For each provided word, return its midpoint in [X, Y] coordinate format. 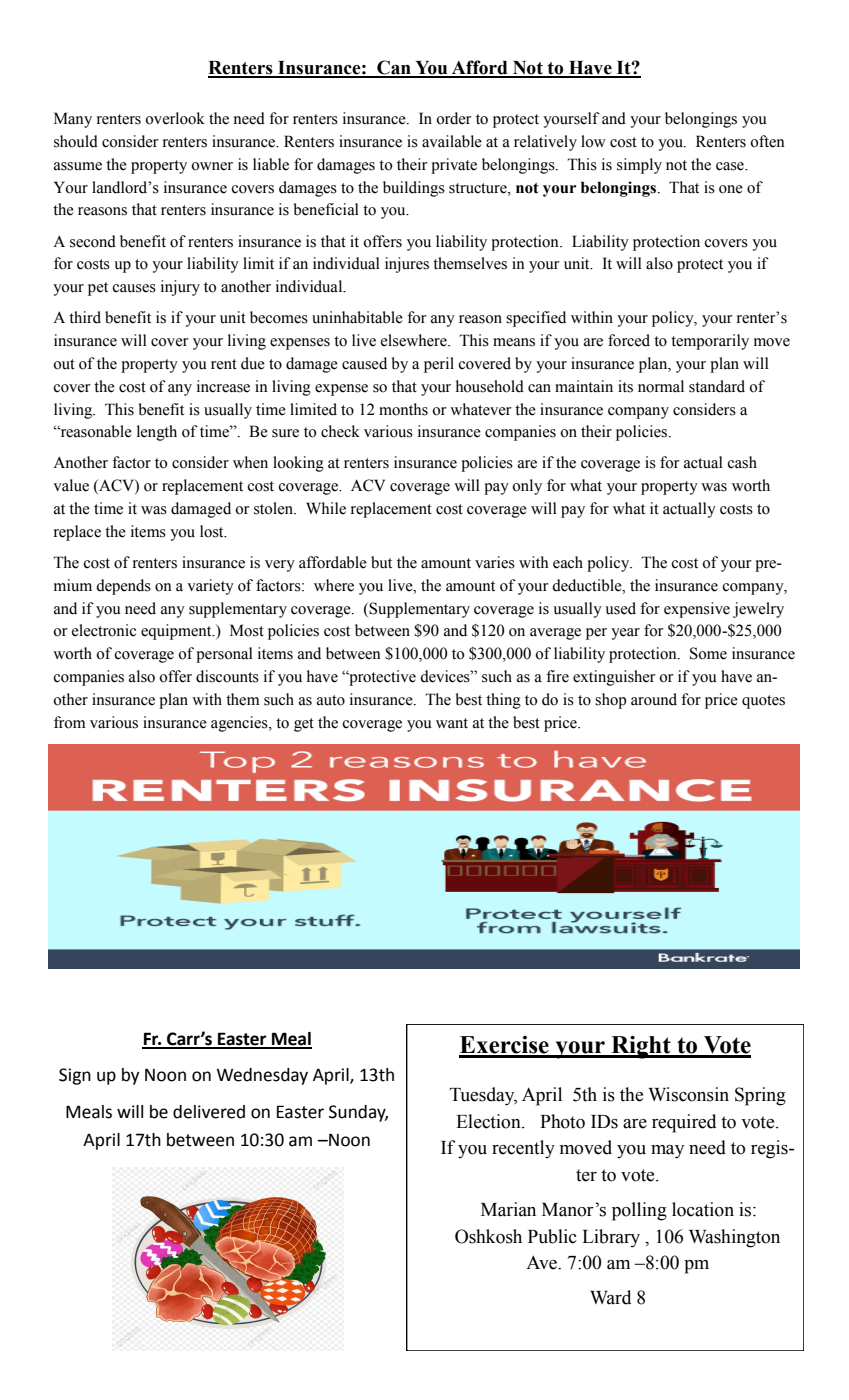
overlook [175, 118]
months [403, 409]
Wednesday [262, 1076]
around [654, 699]
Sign [75, 1076]
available [452, 141]
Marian [508, 1209]
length [157, 433]
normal [661, 386]
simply [639, 166]
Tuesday [483, 1096]
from [70, 722]
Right [641, 1047]
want [452, 723]
